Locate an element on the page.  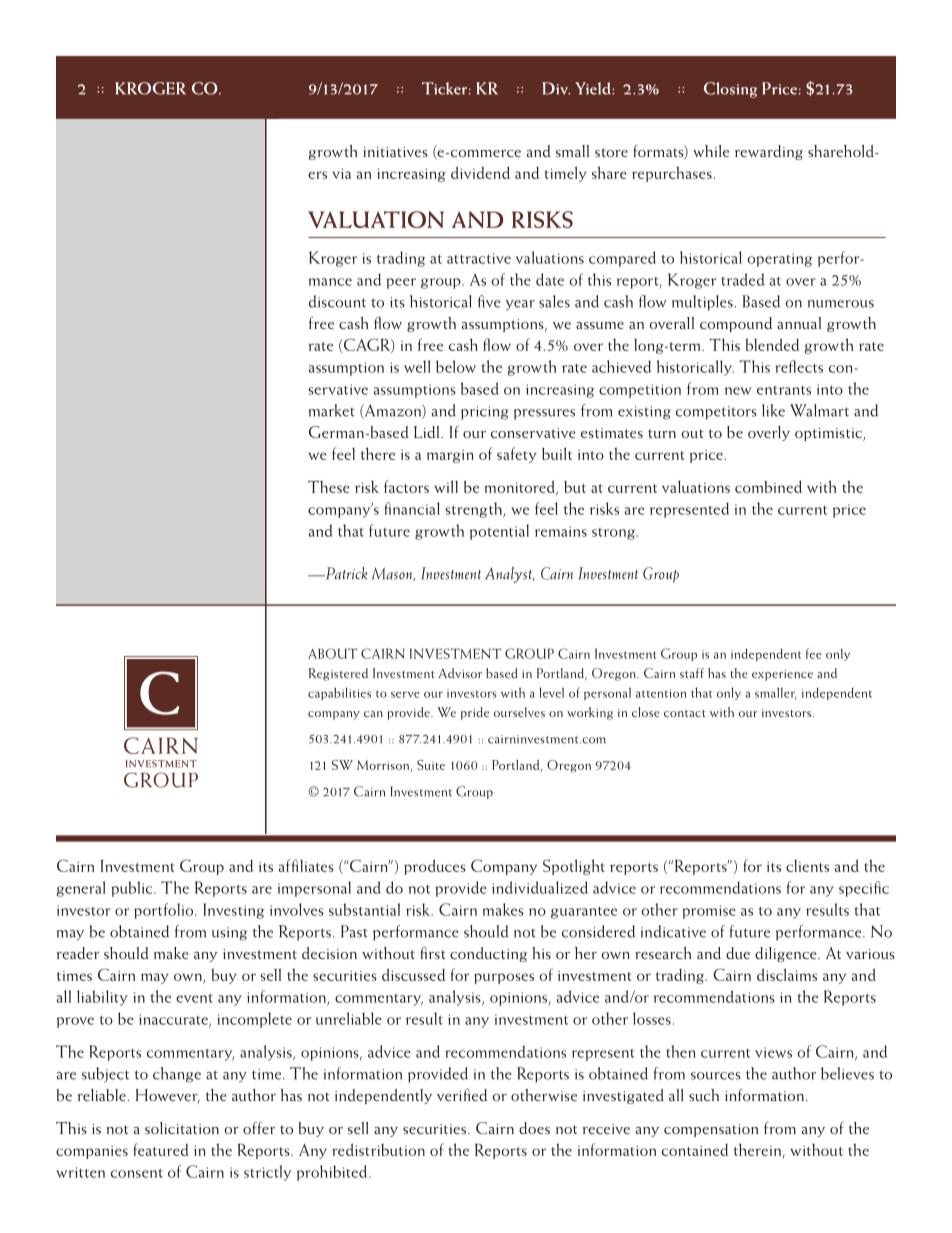
ABOUT is located at coordinates (332, 653).
